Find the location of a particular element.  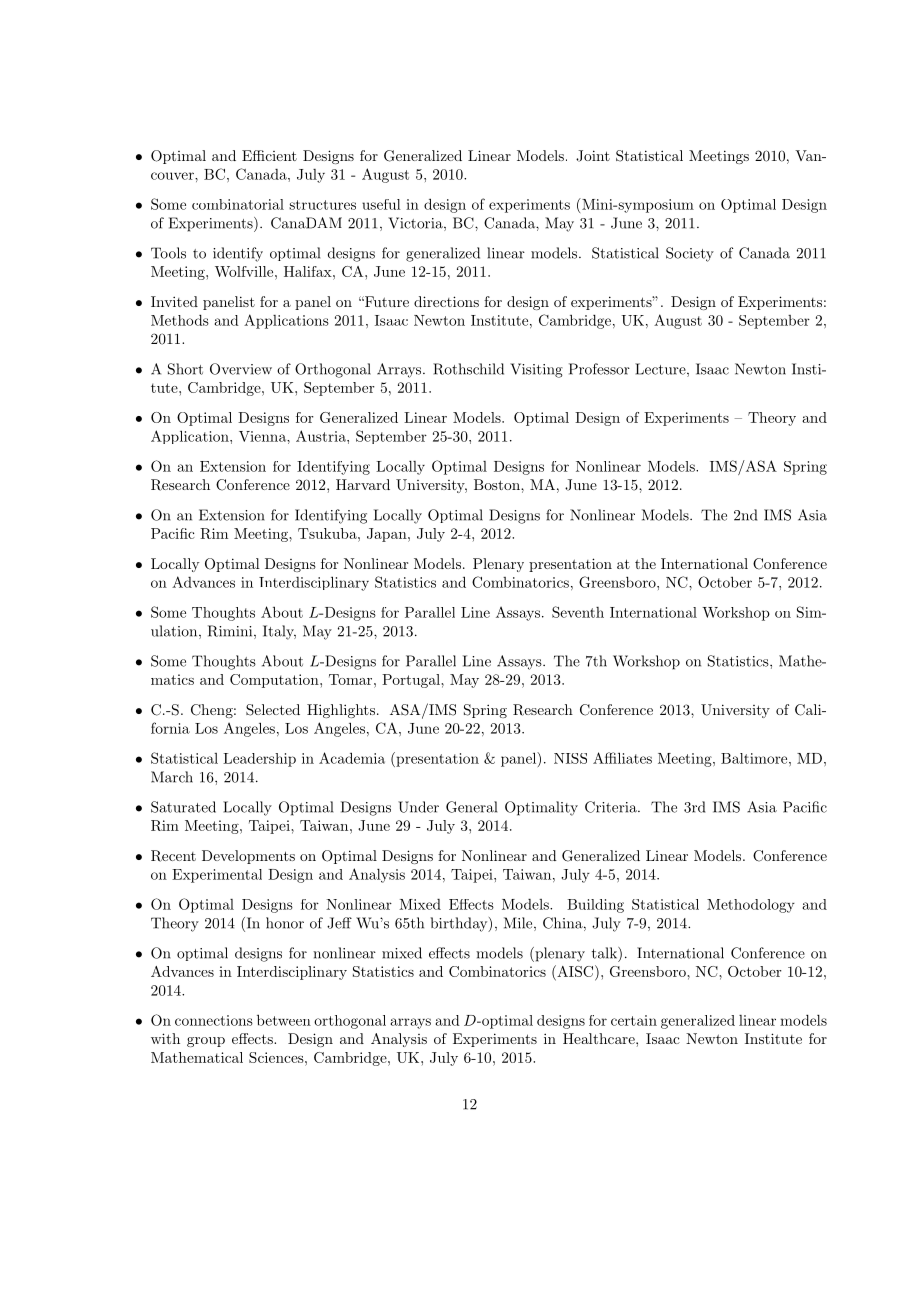

Society is located at coordinates (690, 254).
